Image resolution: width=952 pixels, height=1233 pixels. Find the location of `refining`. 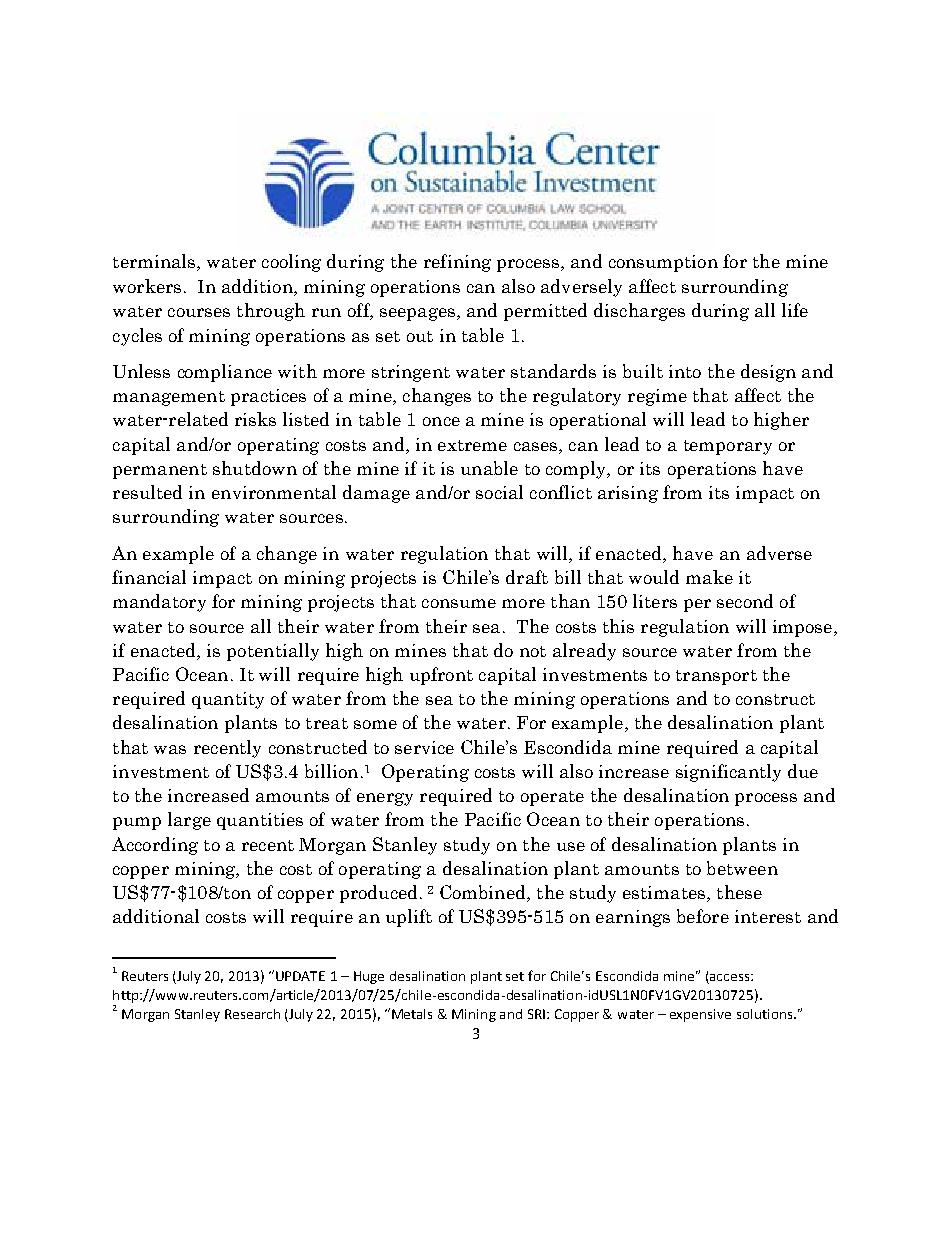

refining is located at coordinates (457, 263).
